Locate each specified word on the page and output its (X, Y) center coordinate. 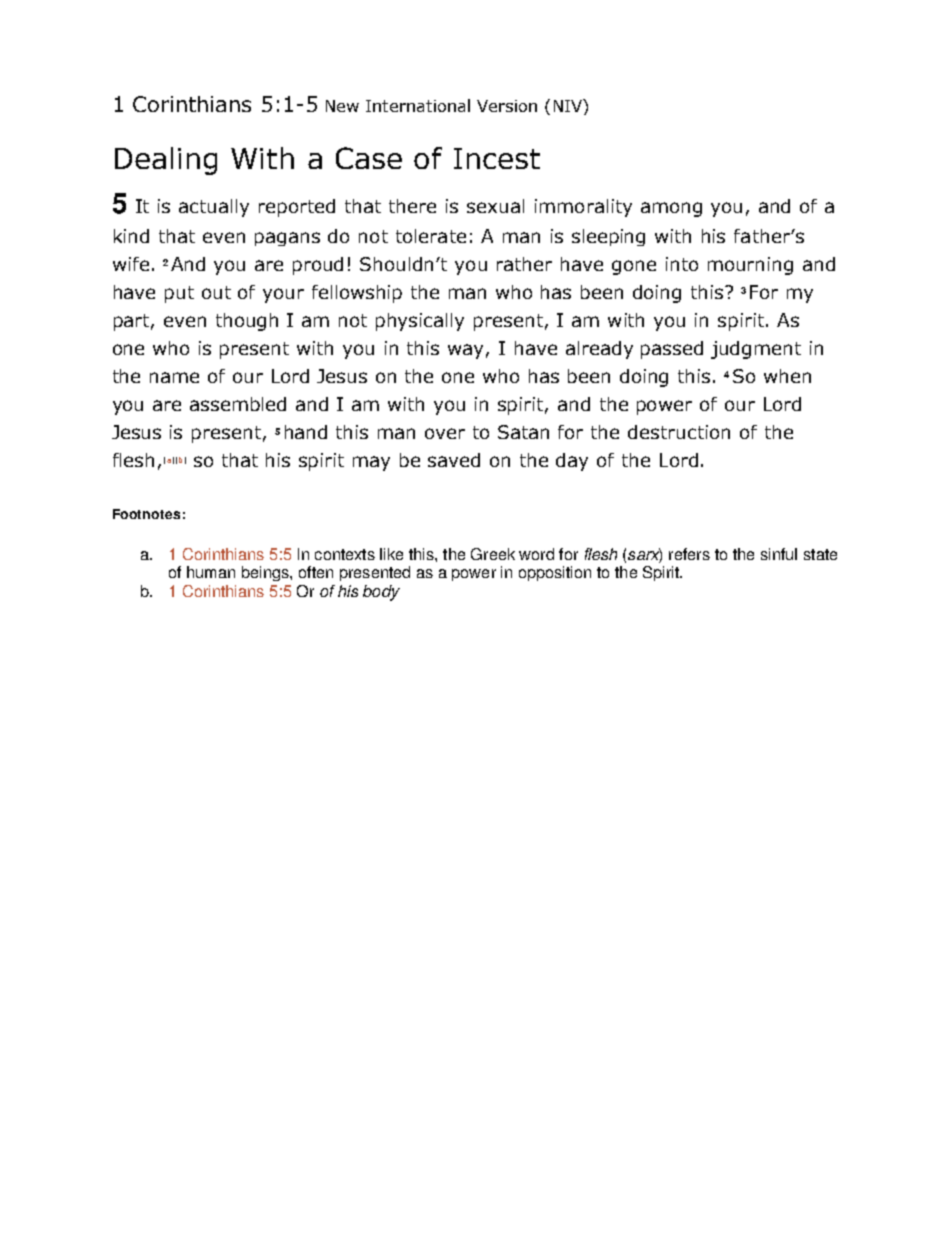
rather (524, 264)
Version (507, 106)
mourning (750, 266)
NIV (569, 105)
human (211, 572)
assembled (238, 404)
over (445, 433)
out (216, 292)
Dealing (166, 161)
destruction (679, 432)
